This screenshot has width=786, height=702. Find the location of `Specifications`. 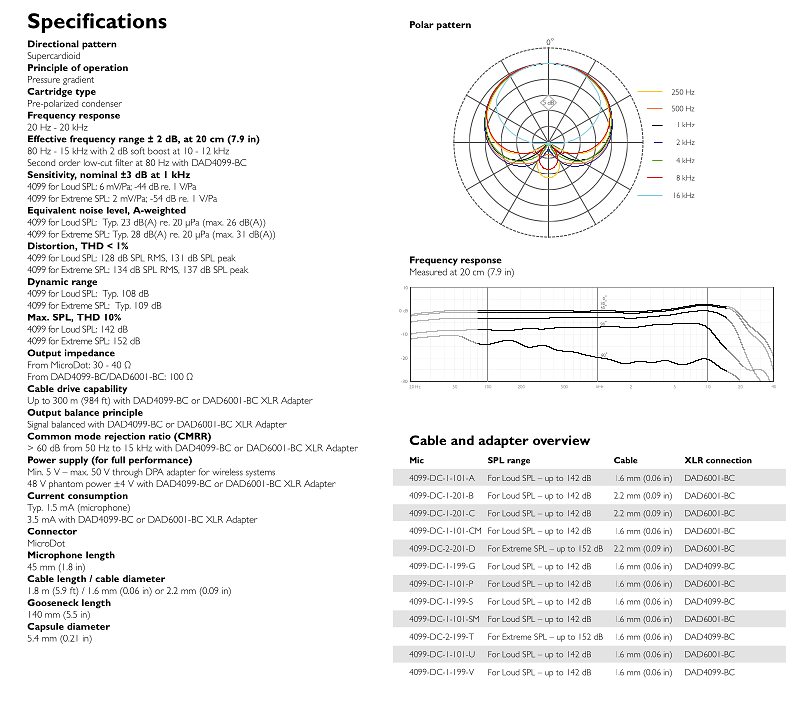

Specifications is located at coordinates (97, 23).
